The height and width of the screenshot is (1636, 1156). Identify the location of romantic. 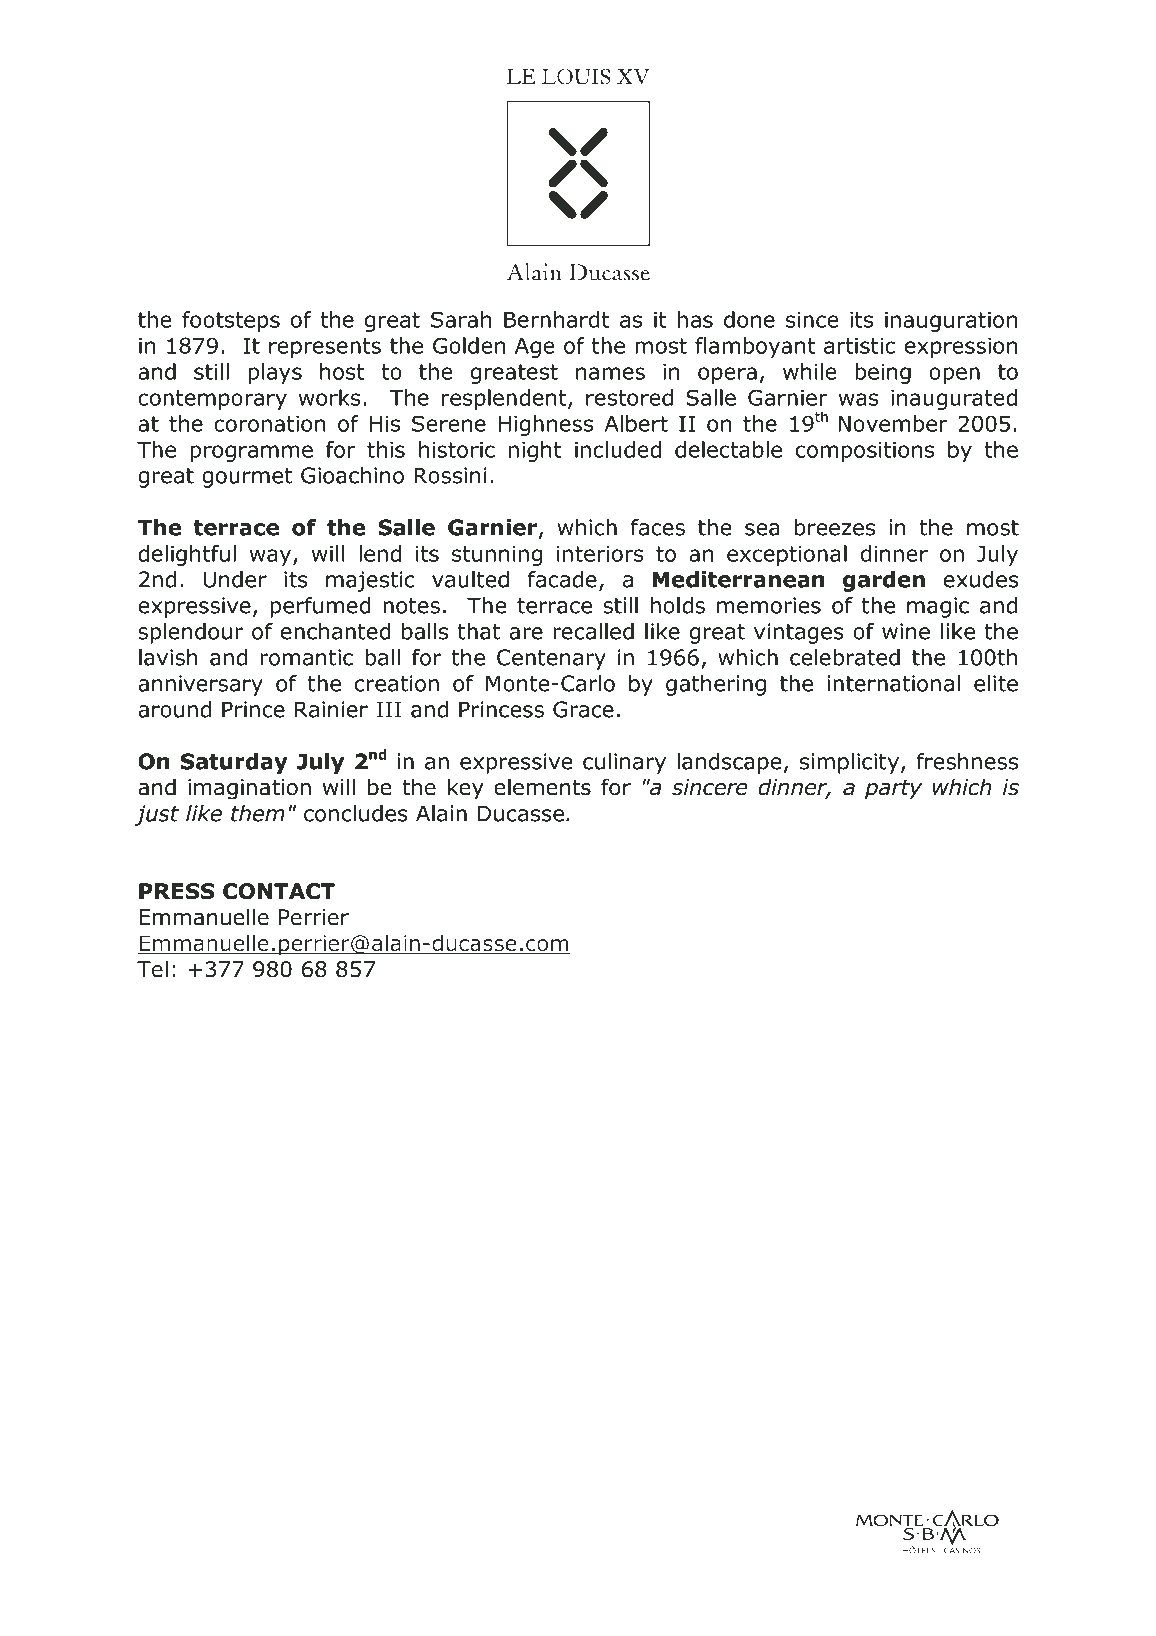
(306, 657).
